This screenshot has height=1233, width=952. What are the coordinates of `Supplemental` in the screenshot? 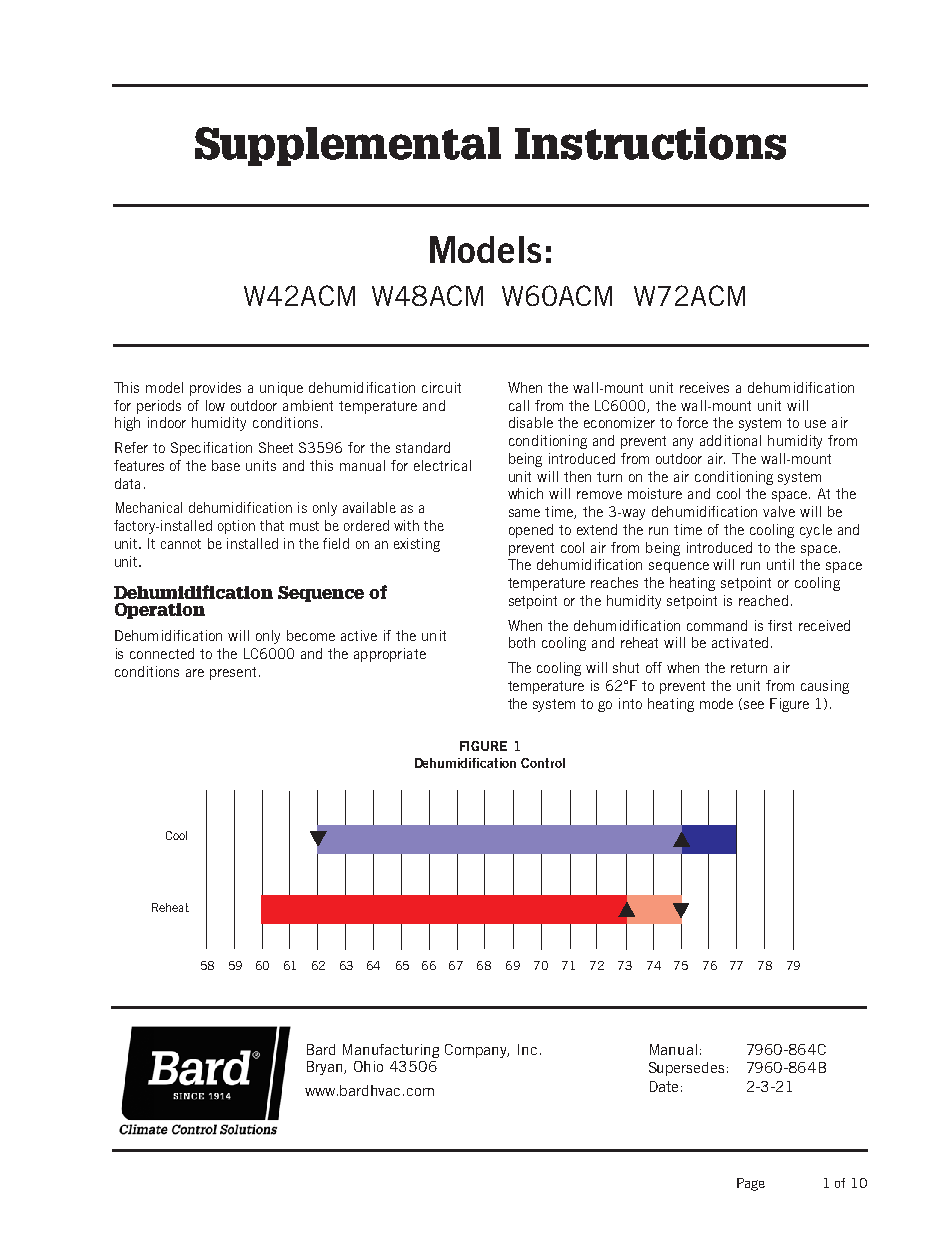 It's located at (348, 146).
